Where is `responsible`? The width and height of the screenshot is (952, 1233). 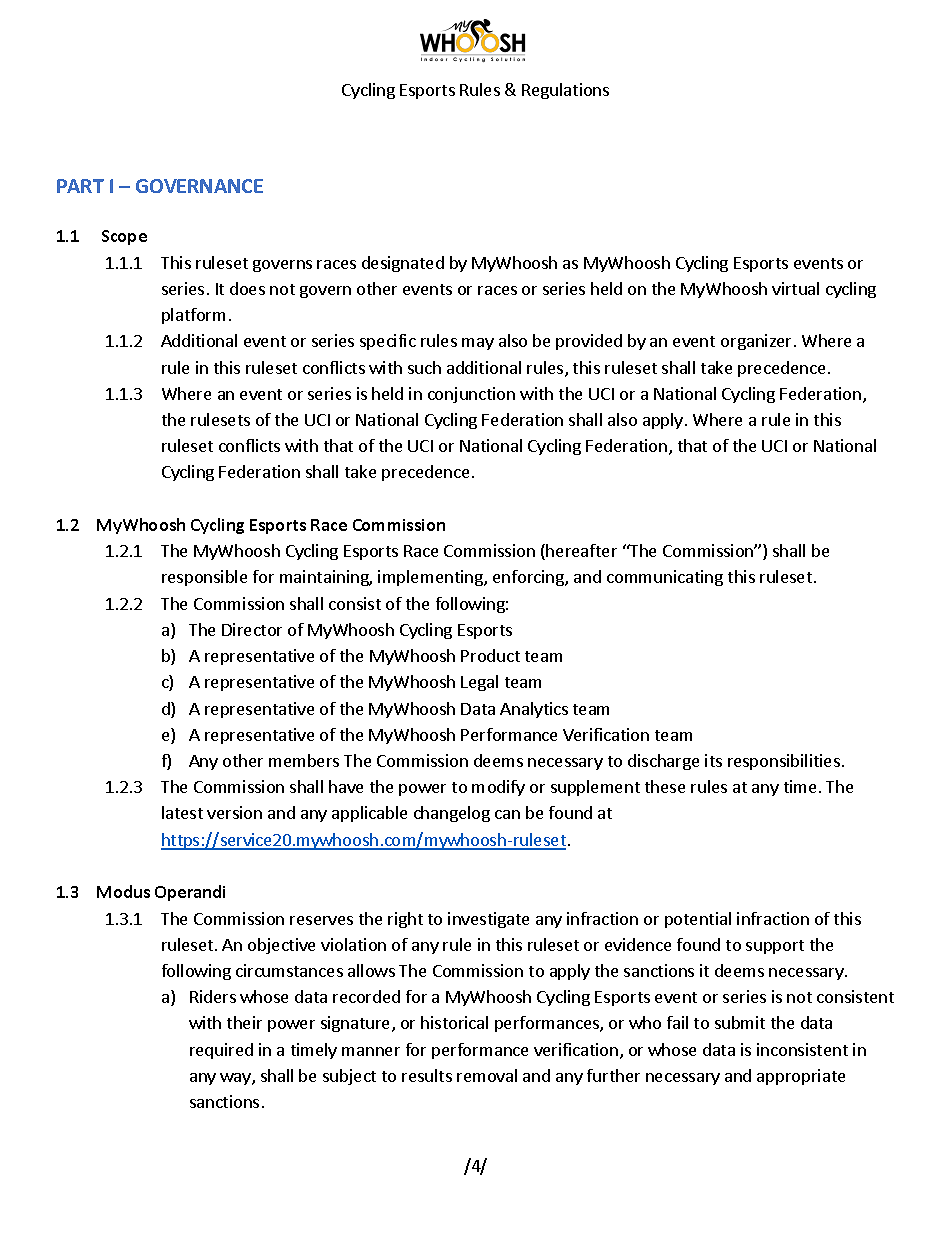
responsible is located at coordinates (204, 578).
